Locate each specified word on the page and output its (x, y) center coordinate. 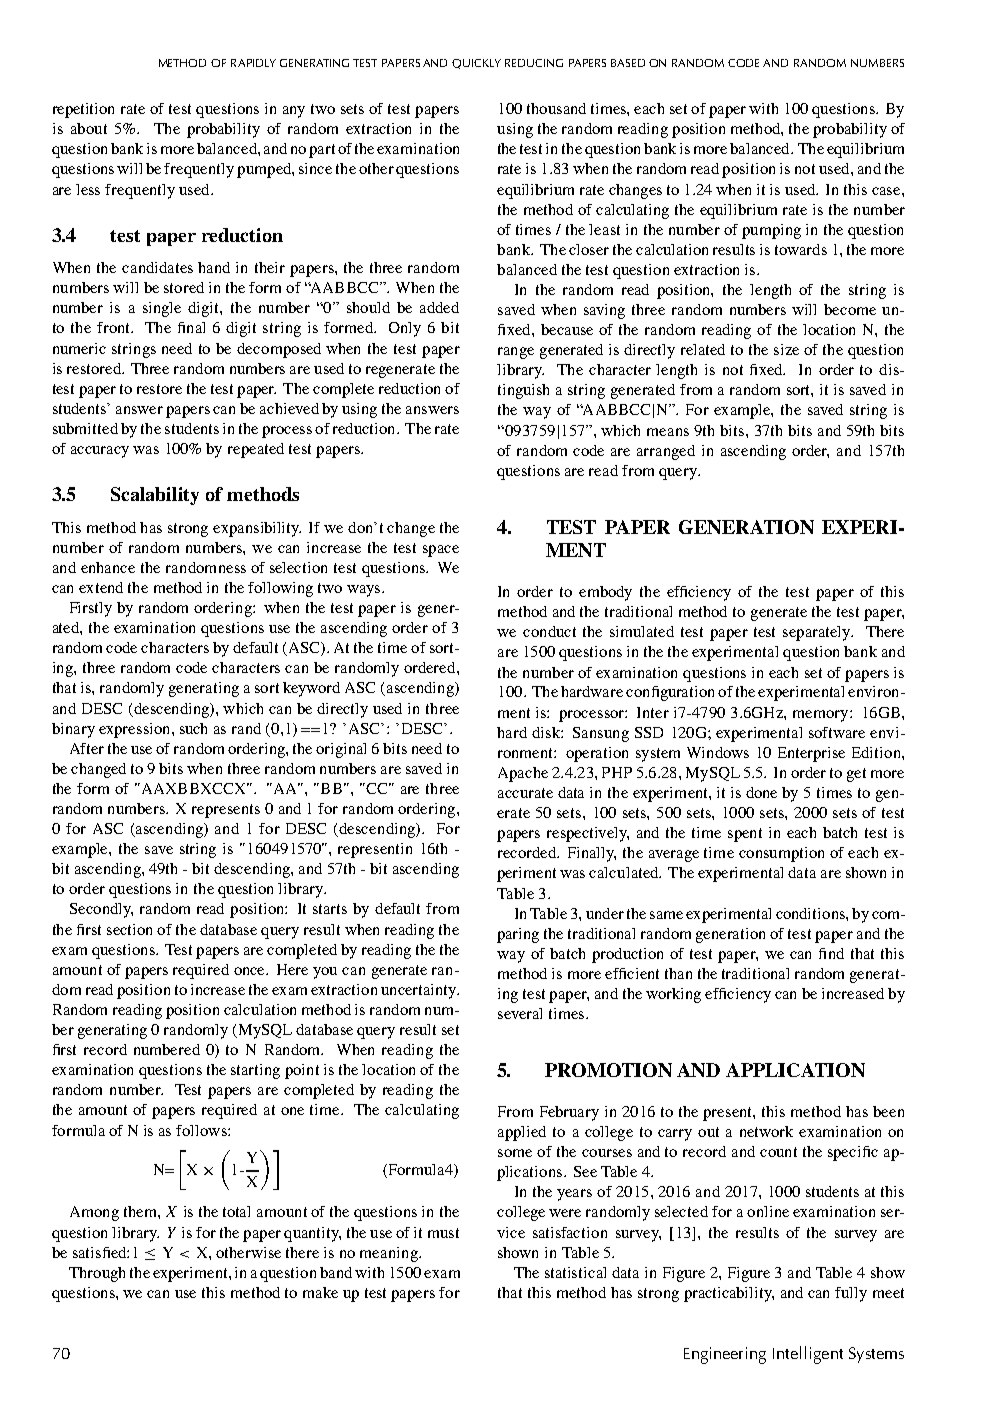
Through (97, 1274)
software (837, 732)
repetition (83, 110)
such (193, 728)
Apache (523, 774)
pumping (771, 231)
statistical (575, 1272)
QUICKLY (476, 64)
